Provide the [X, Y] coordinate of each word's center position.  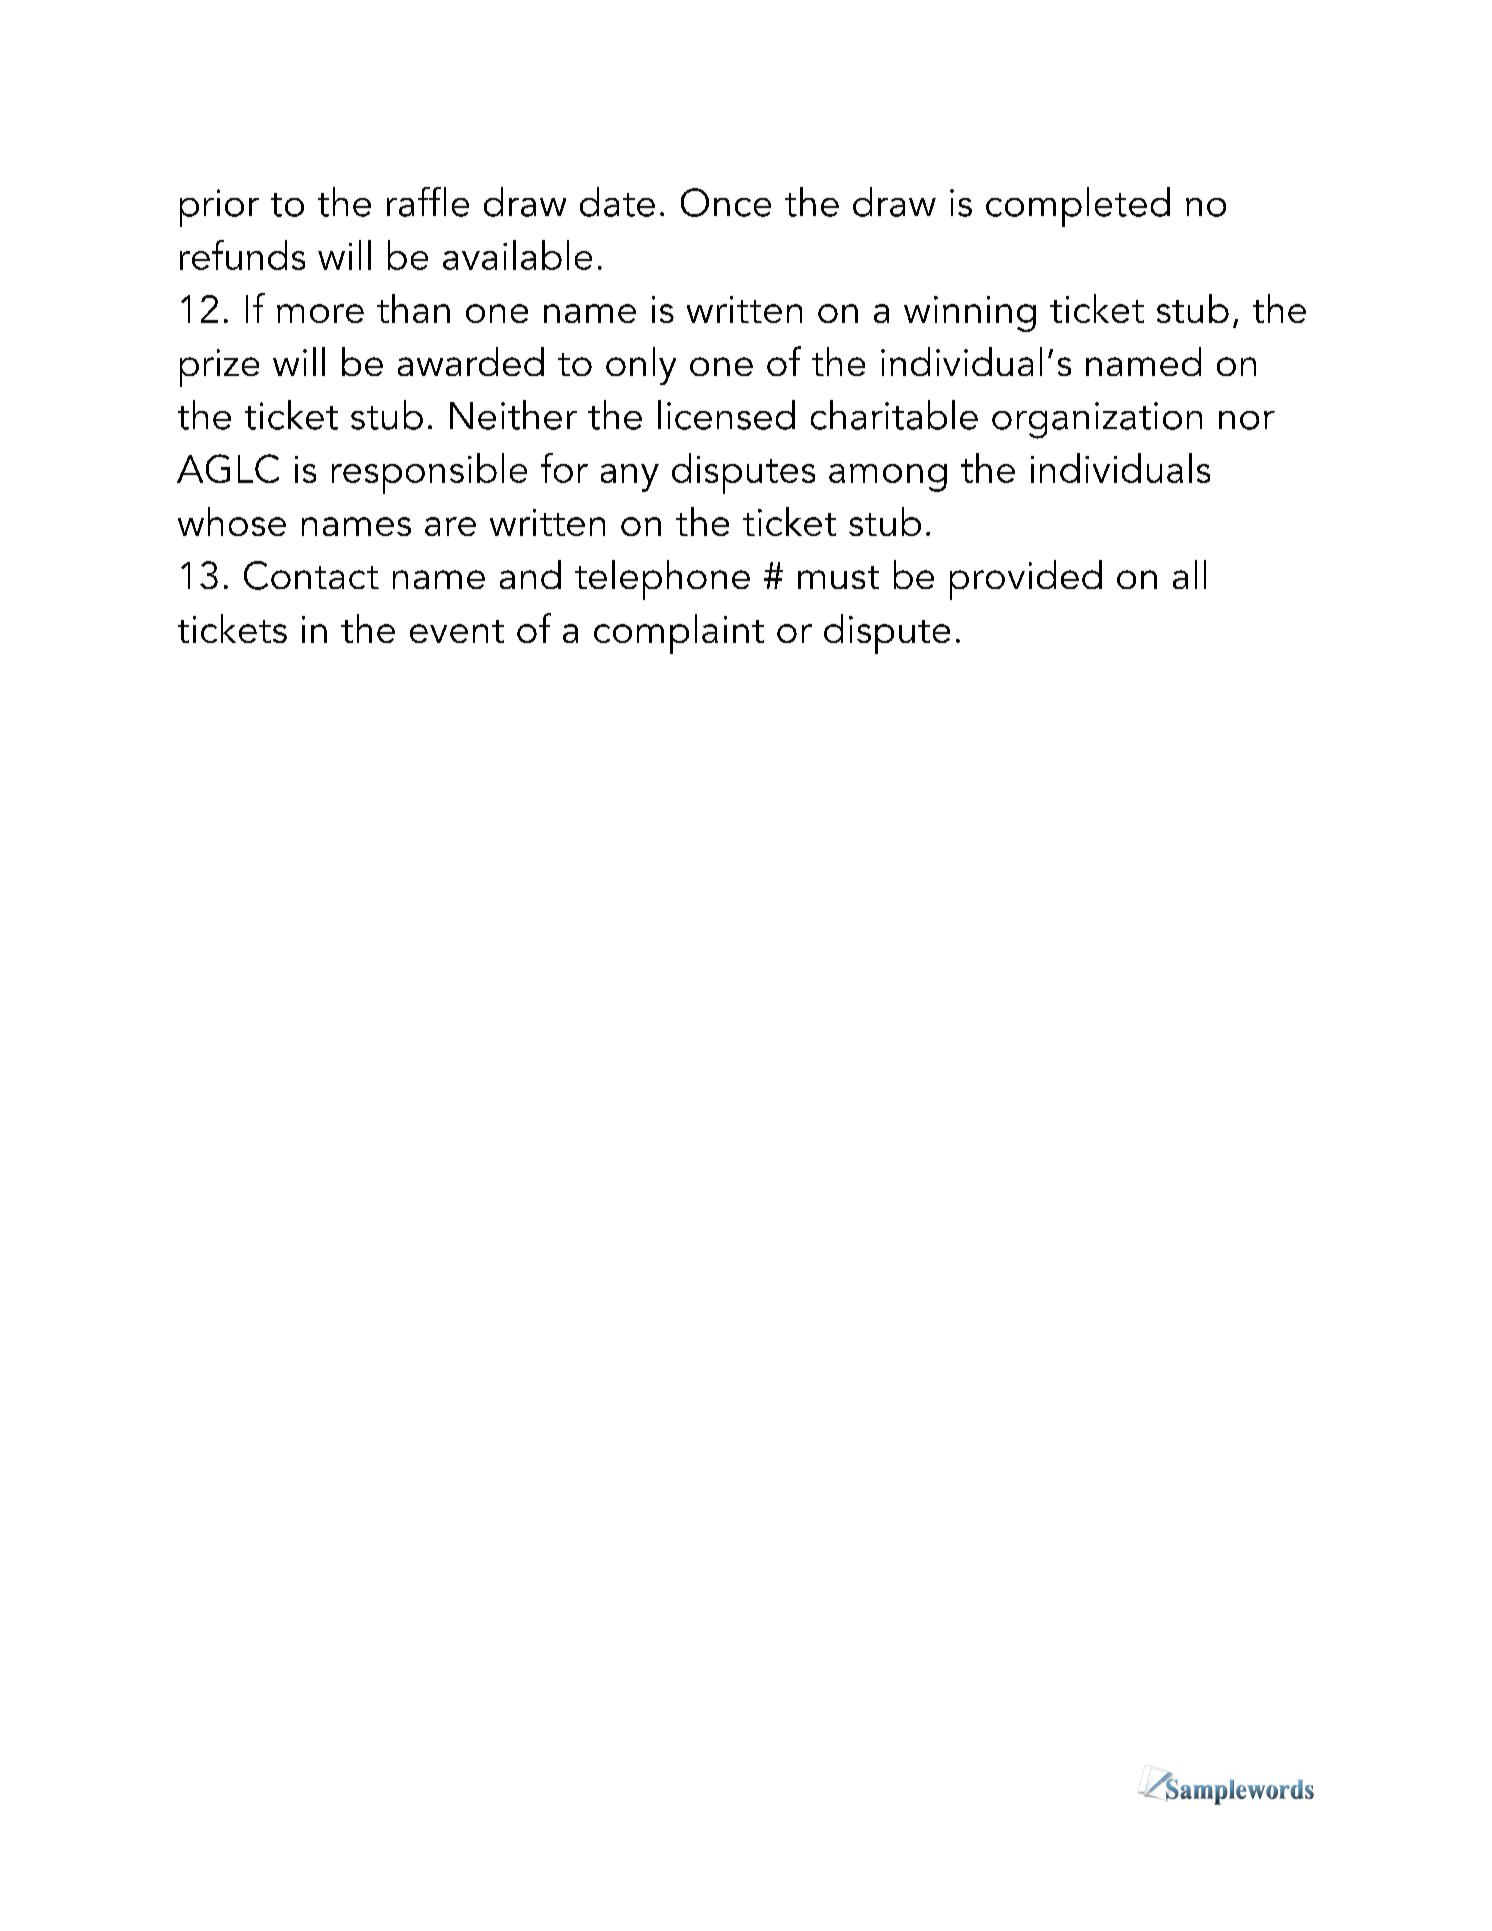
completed [1078, 207]
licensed [726, 415]
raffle [428, 202]
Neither [513, 415]
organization [1097, 420]
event [457, 631]
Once [726, 202]
